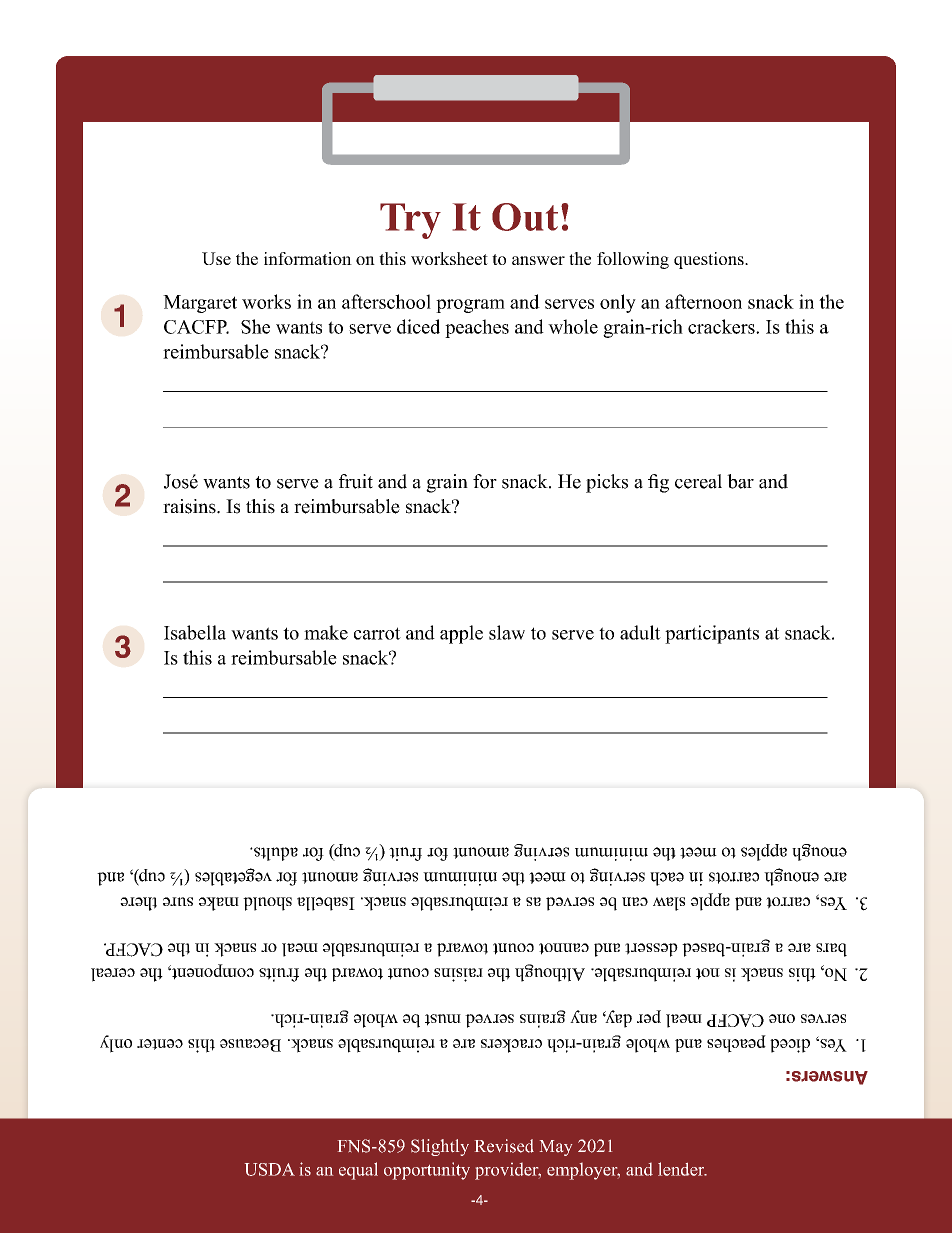  What do you see at coordinates (270, 1169) in the screenshot?
I see `USDA` at bounding box center [270, 1169].
